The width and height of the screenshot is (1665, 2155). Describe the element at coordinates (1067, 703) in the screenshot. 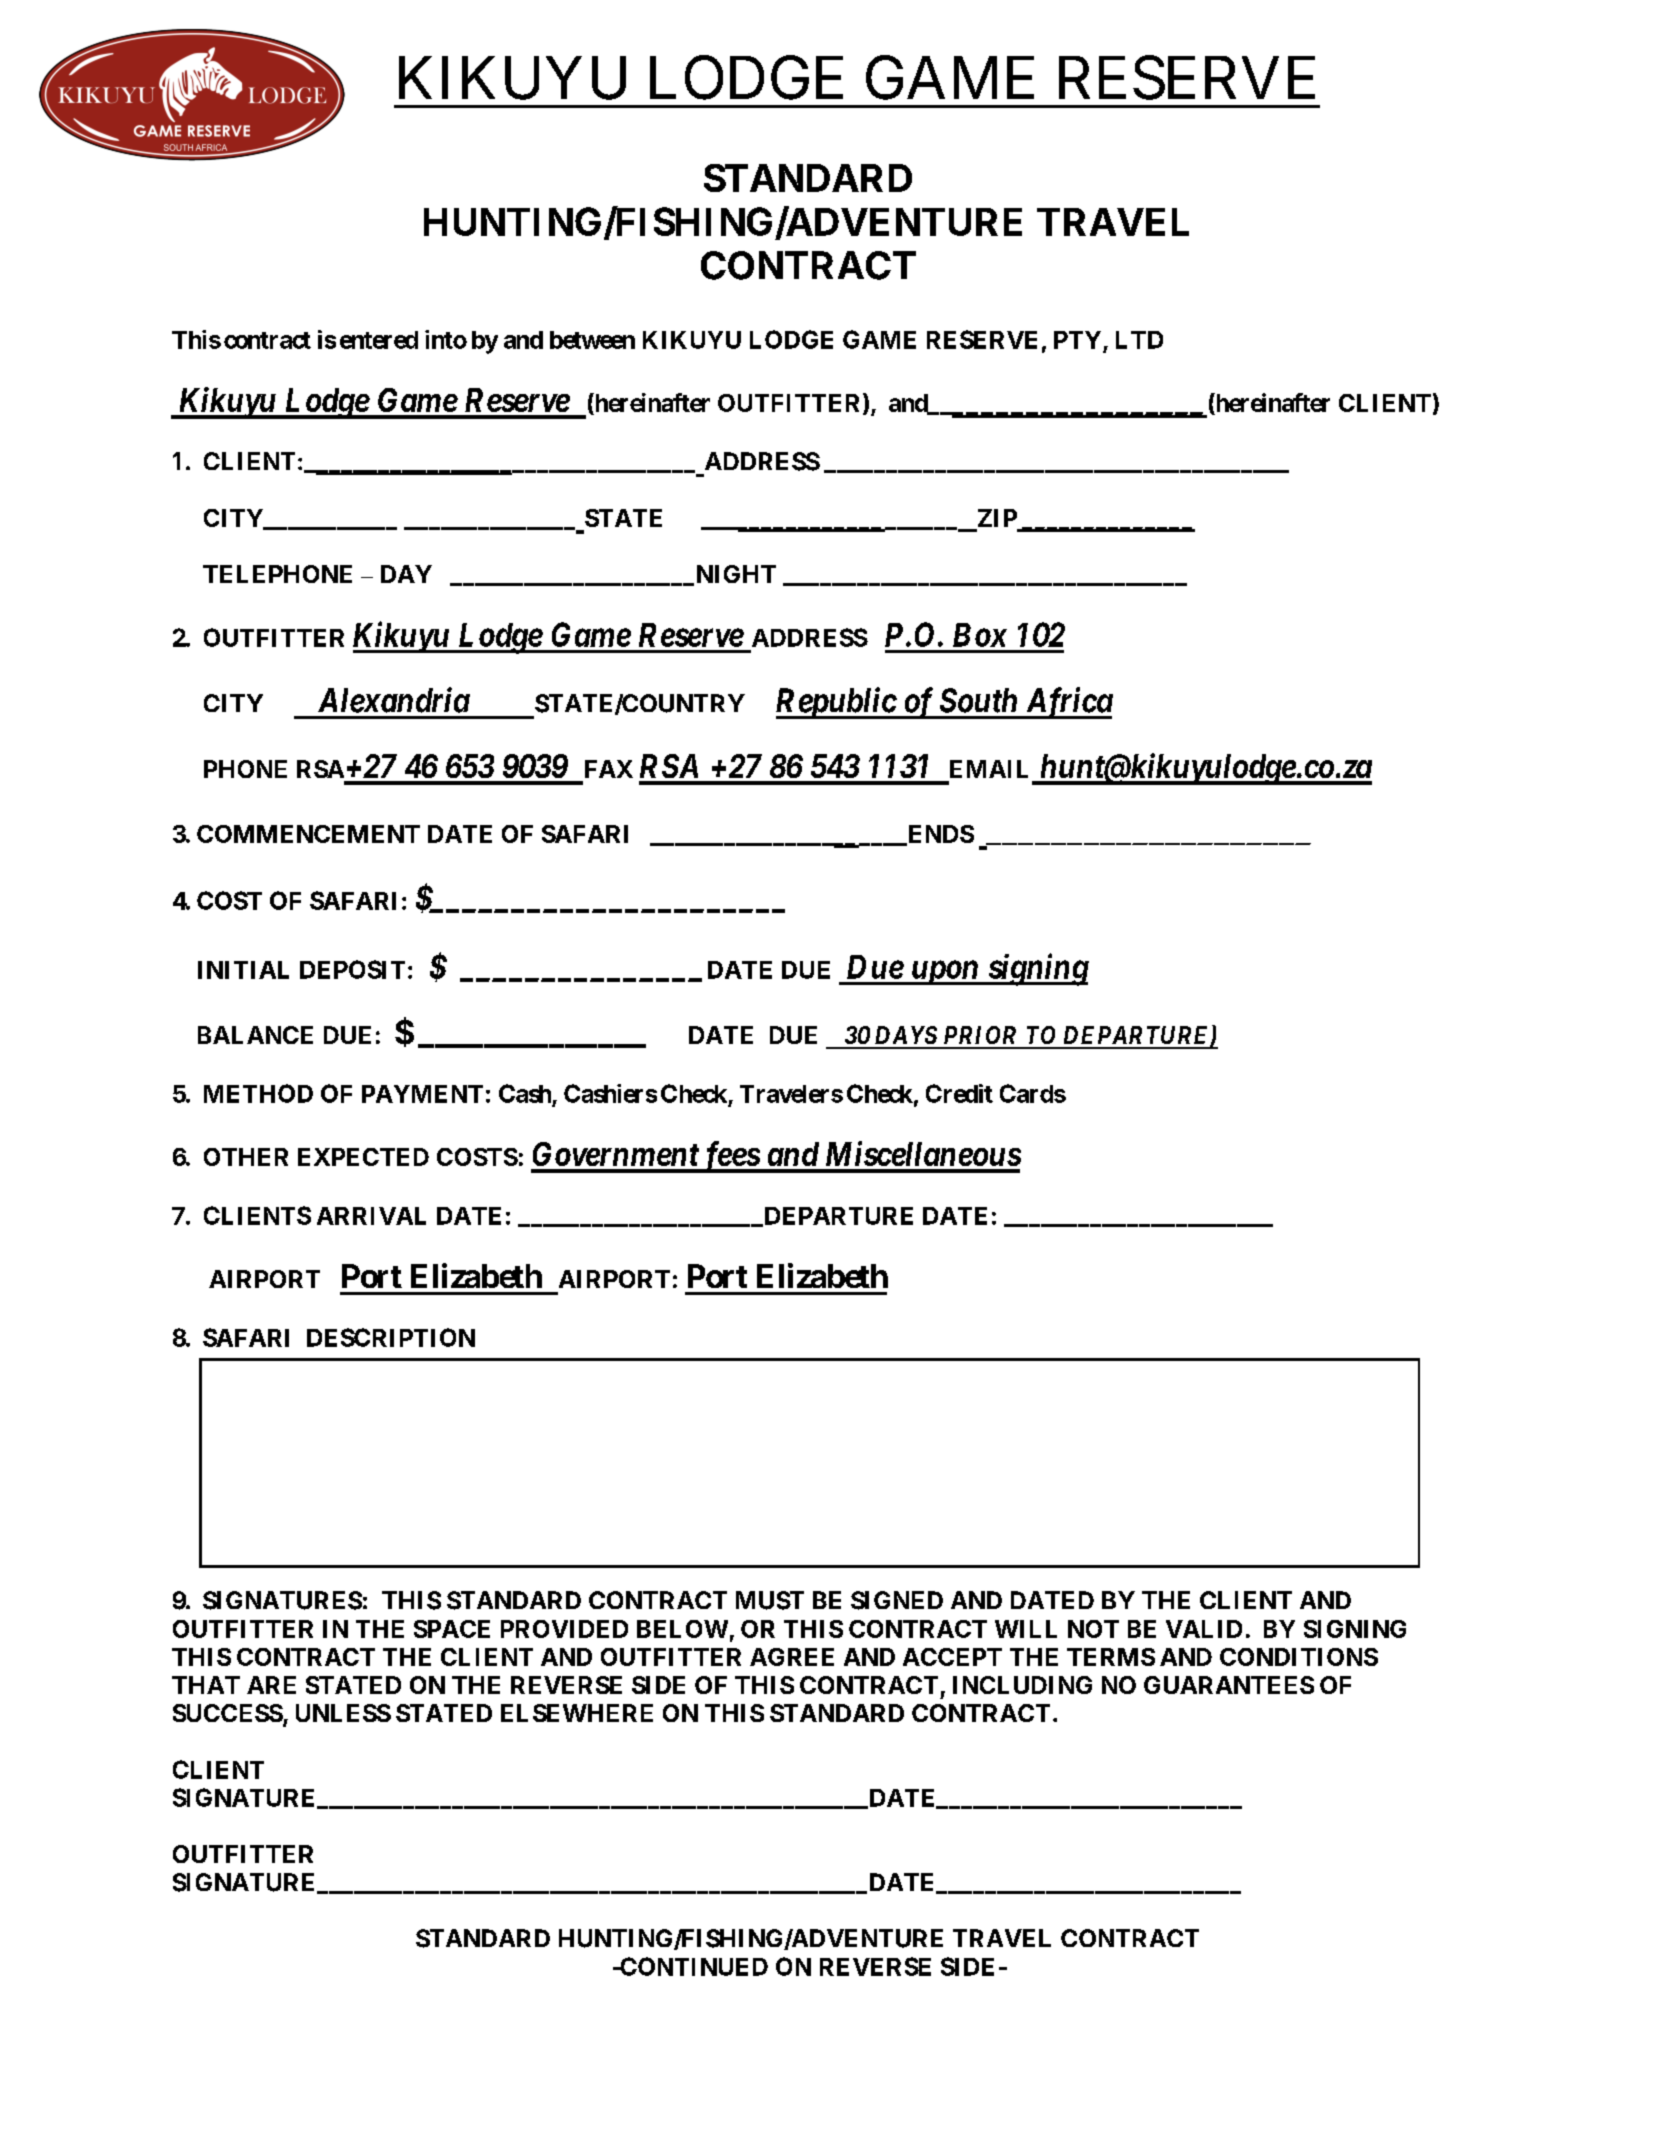

I see `Africa` at that location.
